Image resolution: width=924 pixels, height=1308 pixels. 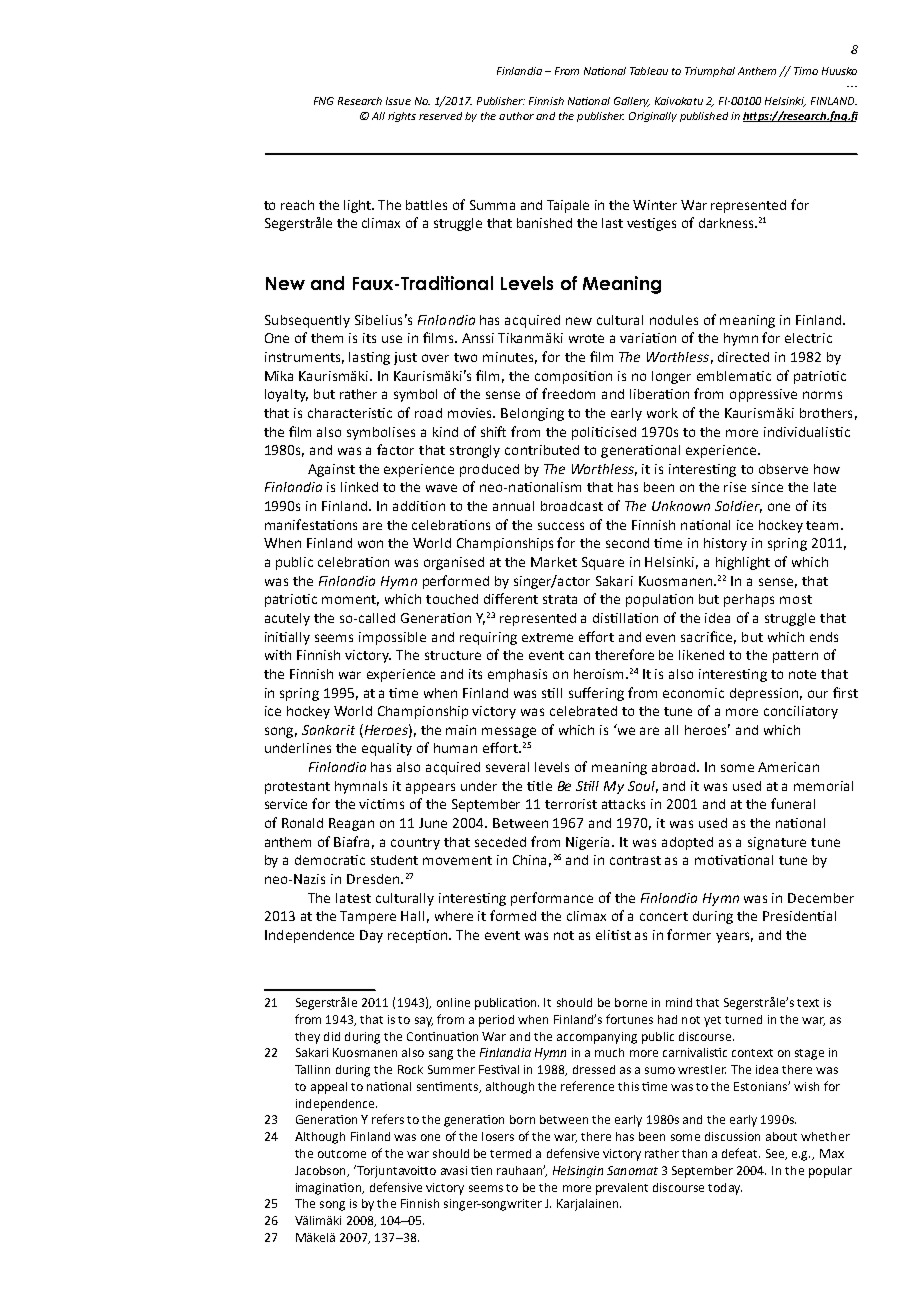 What do you see at coordinates (516, 116) in the screenshot?
I see `author` at bounding box center [516, 116].
